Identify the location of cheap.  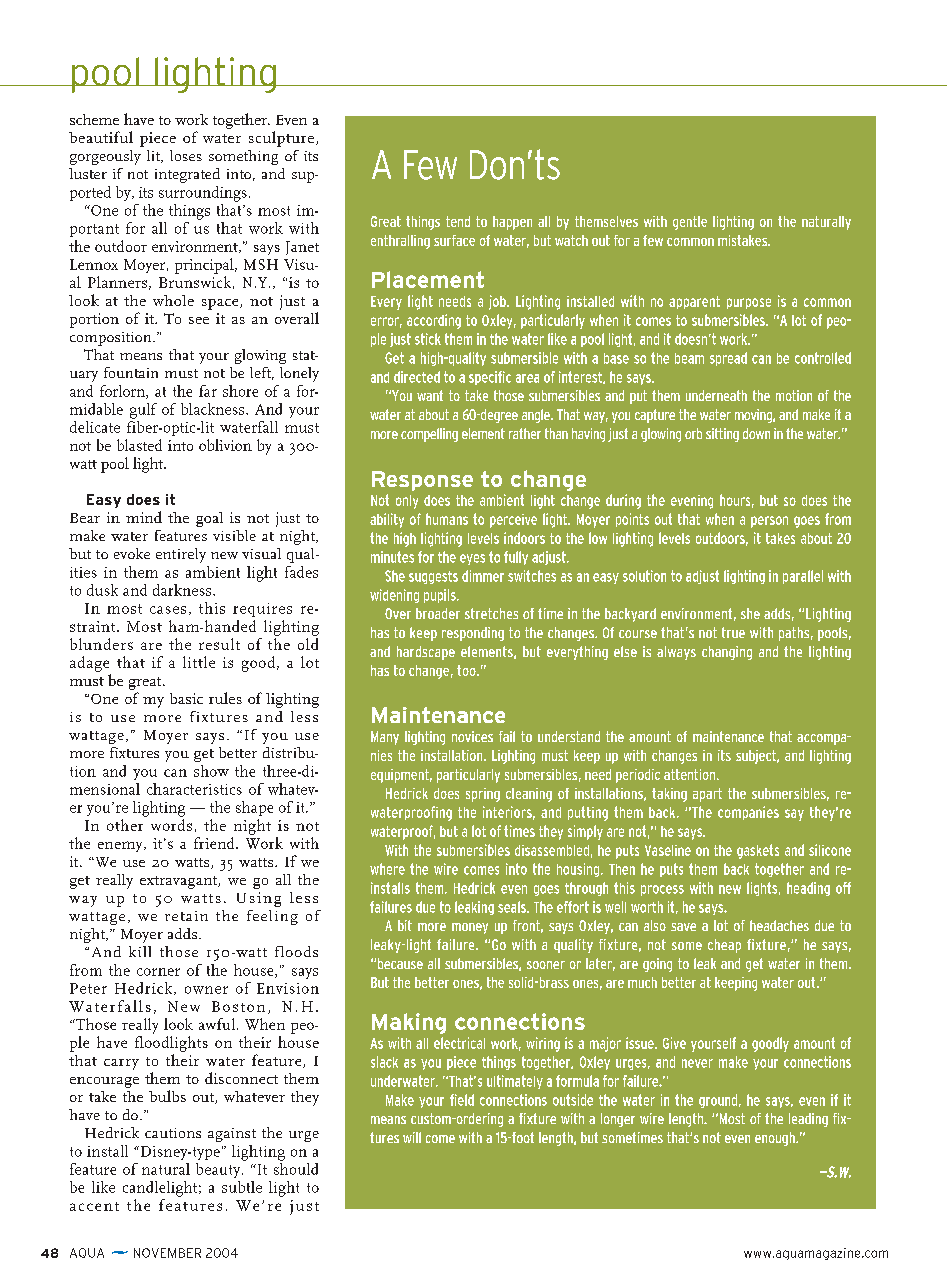
(724, 946).
